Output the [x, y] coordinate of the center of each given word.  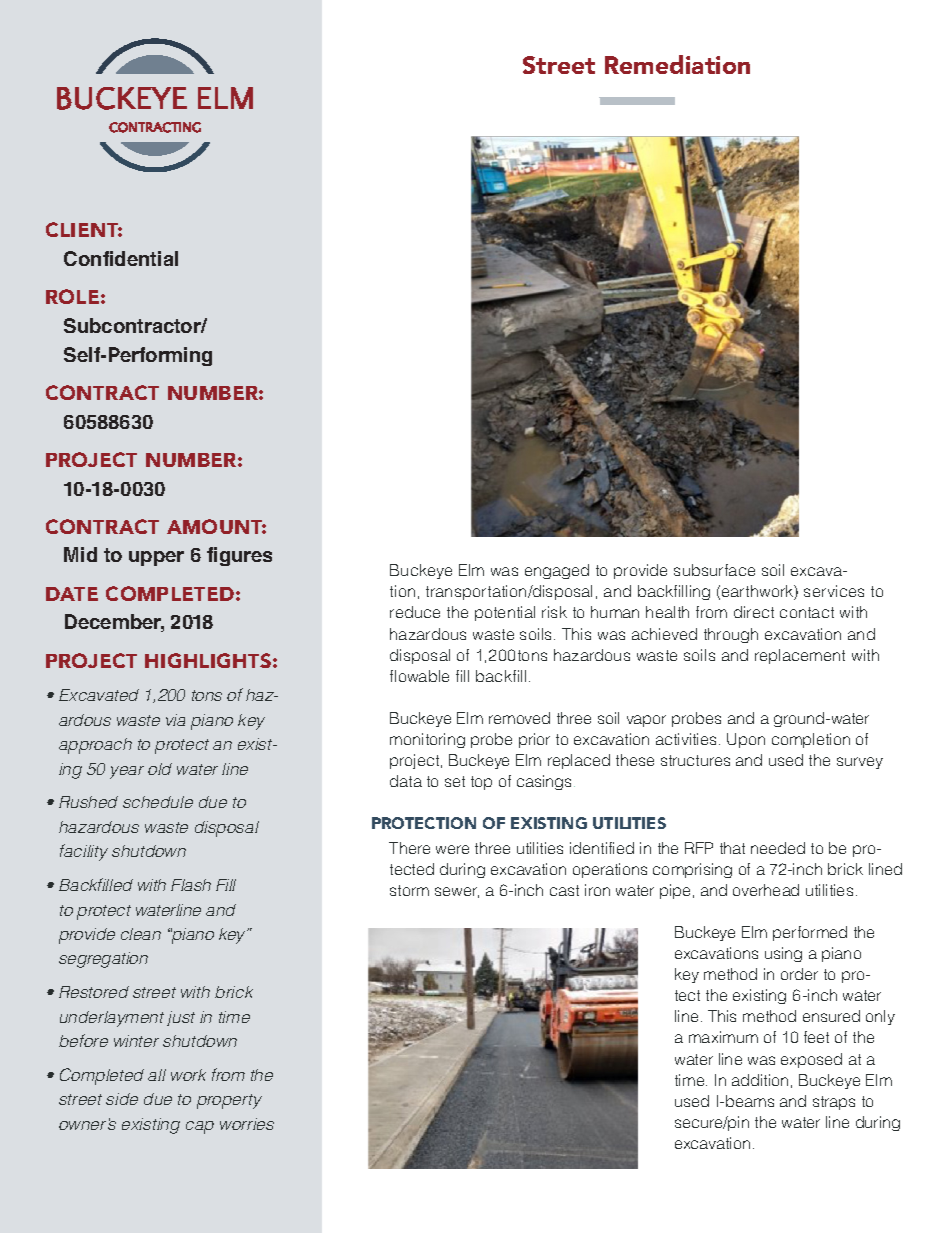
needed [778, 848]
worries [247, 1124]
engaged [557, 571]
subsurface [714, 570]
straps [834, 1103]
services [834, 591]
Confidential [121, 258]
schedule [158, 802]
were [452, 849]
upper [156, 558]
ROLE [72, 296]
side [122, 1099]
